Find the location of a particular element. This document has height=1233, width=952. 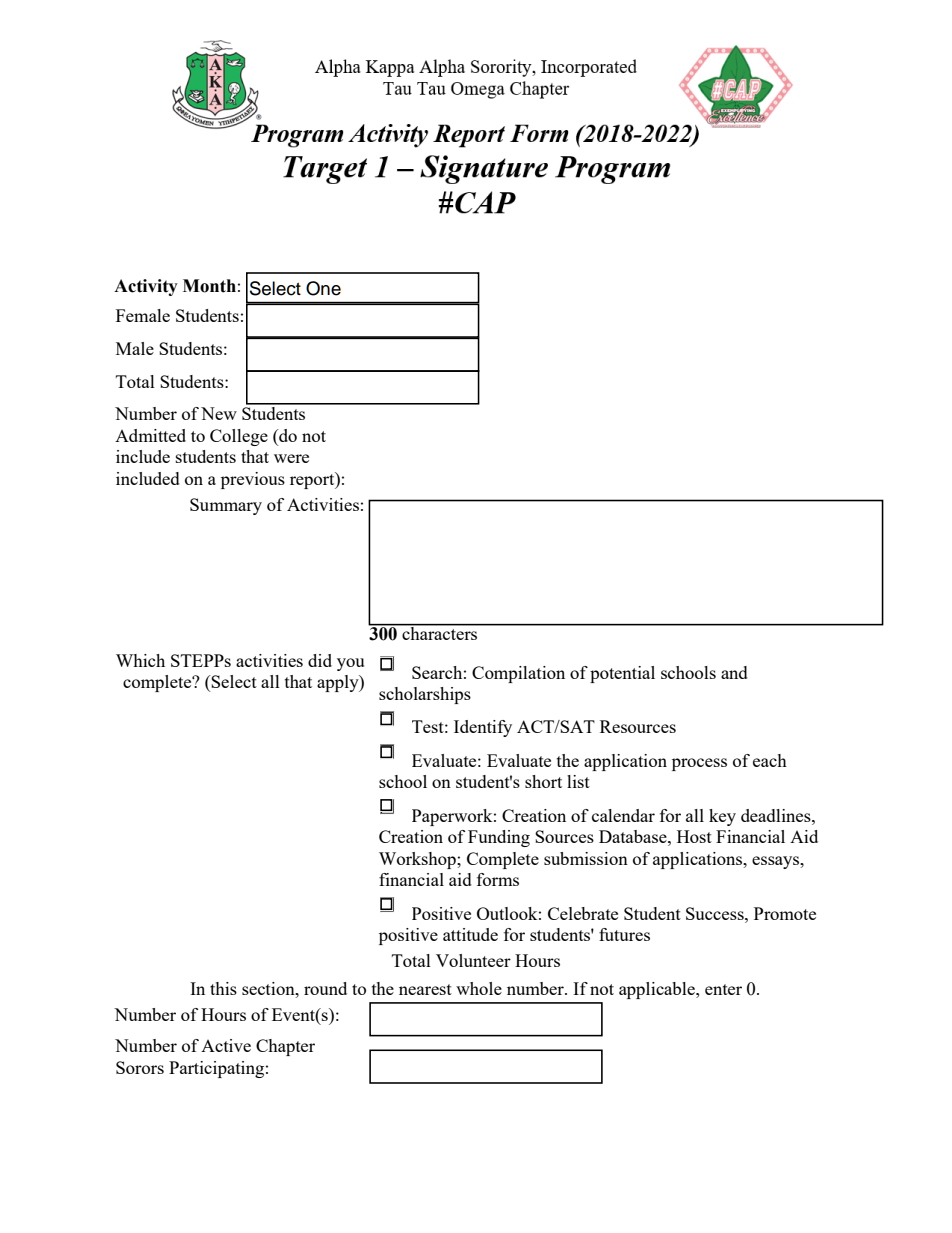

short is located at coordinates (543, 781).
